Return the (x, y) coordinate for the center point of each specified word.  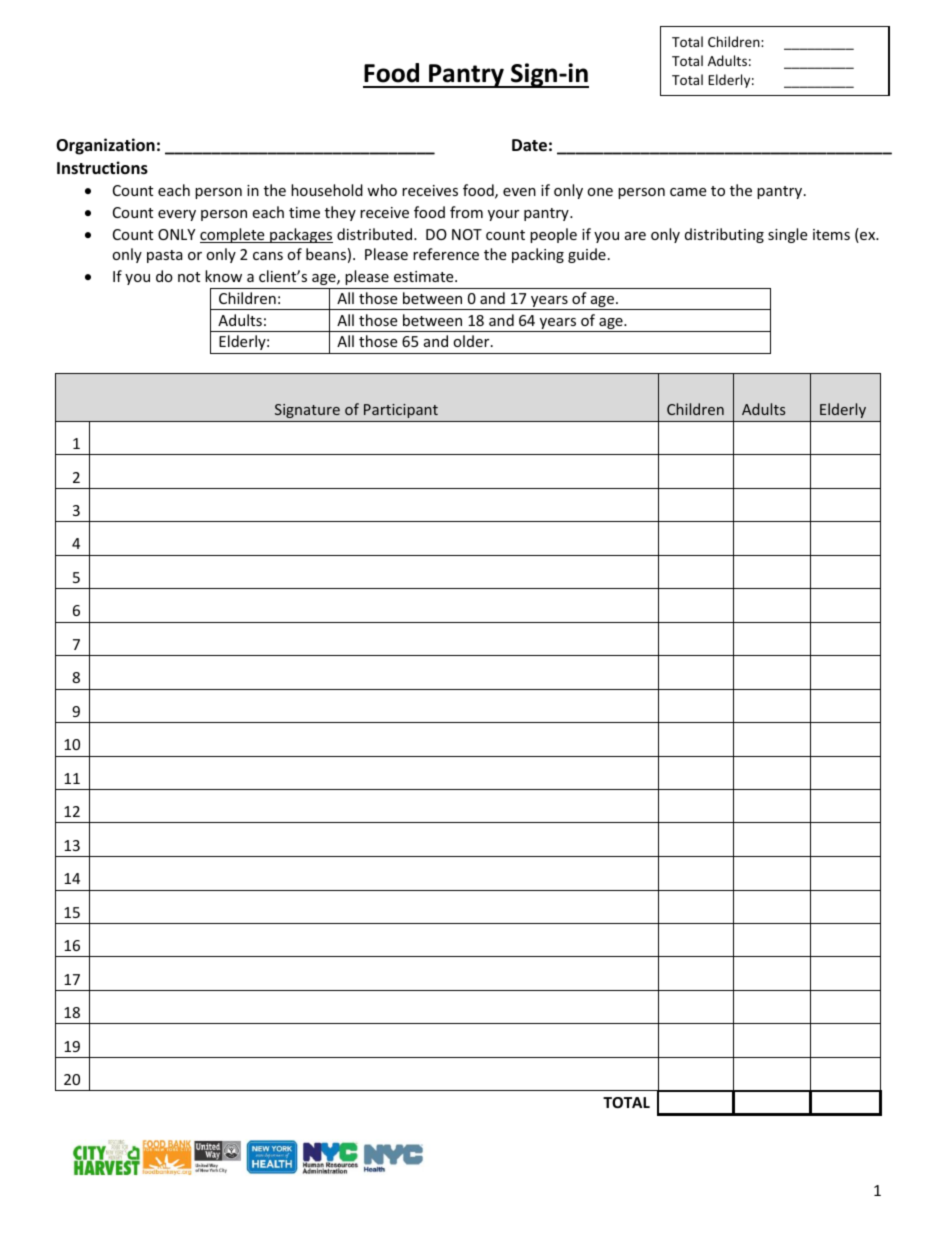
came (688, 192)
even (519, 192)
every (177, 215)
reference (446, 254)
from (466, 212)
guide (587, 255)
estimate (425, 276)
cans (268, 256)
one (600, 192)
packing (538, 255)
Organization (105, 146)
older (472, 341)
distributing (724, 235)
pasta (165, 256)
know (223, 276)
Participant (401, 411)
